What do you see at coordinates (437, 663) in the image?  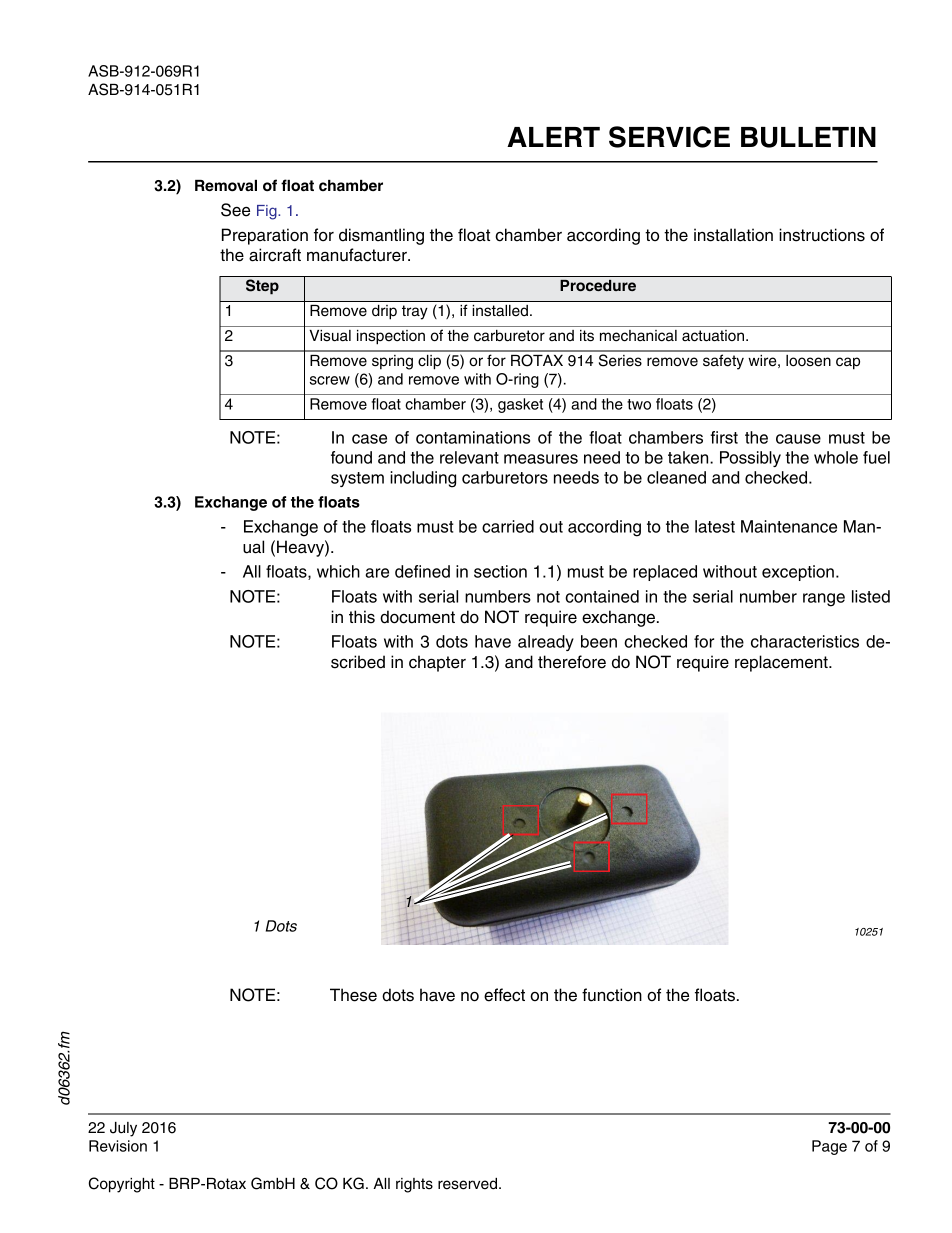 I see `chapter` at bounding box center [437, 663].
